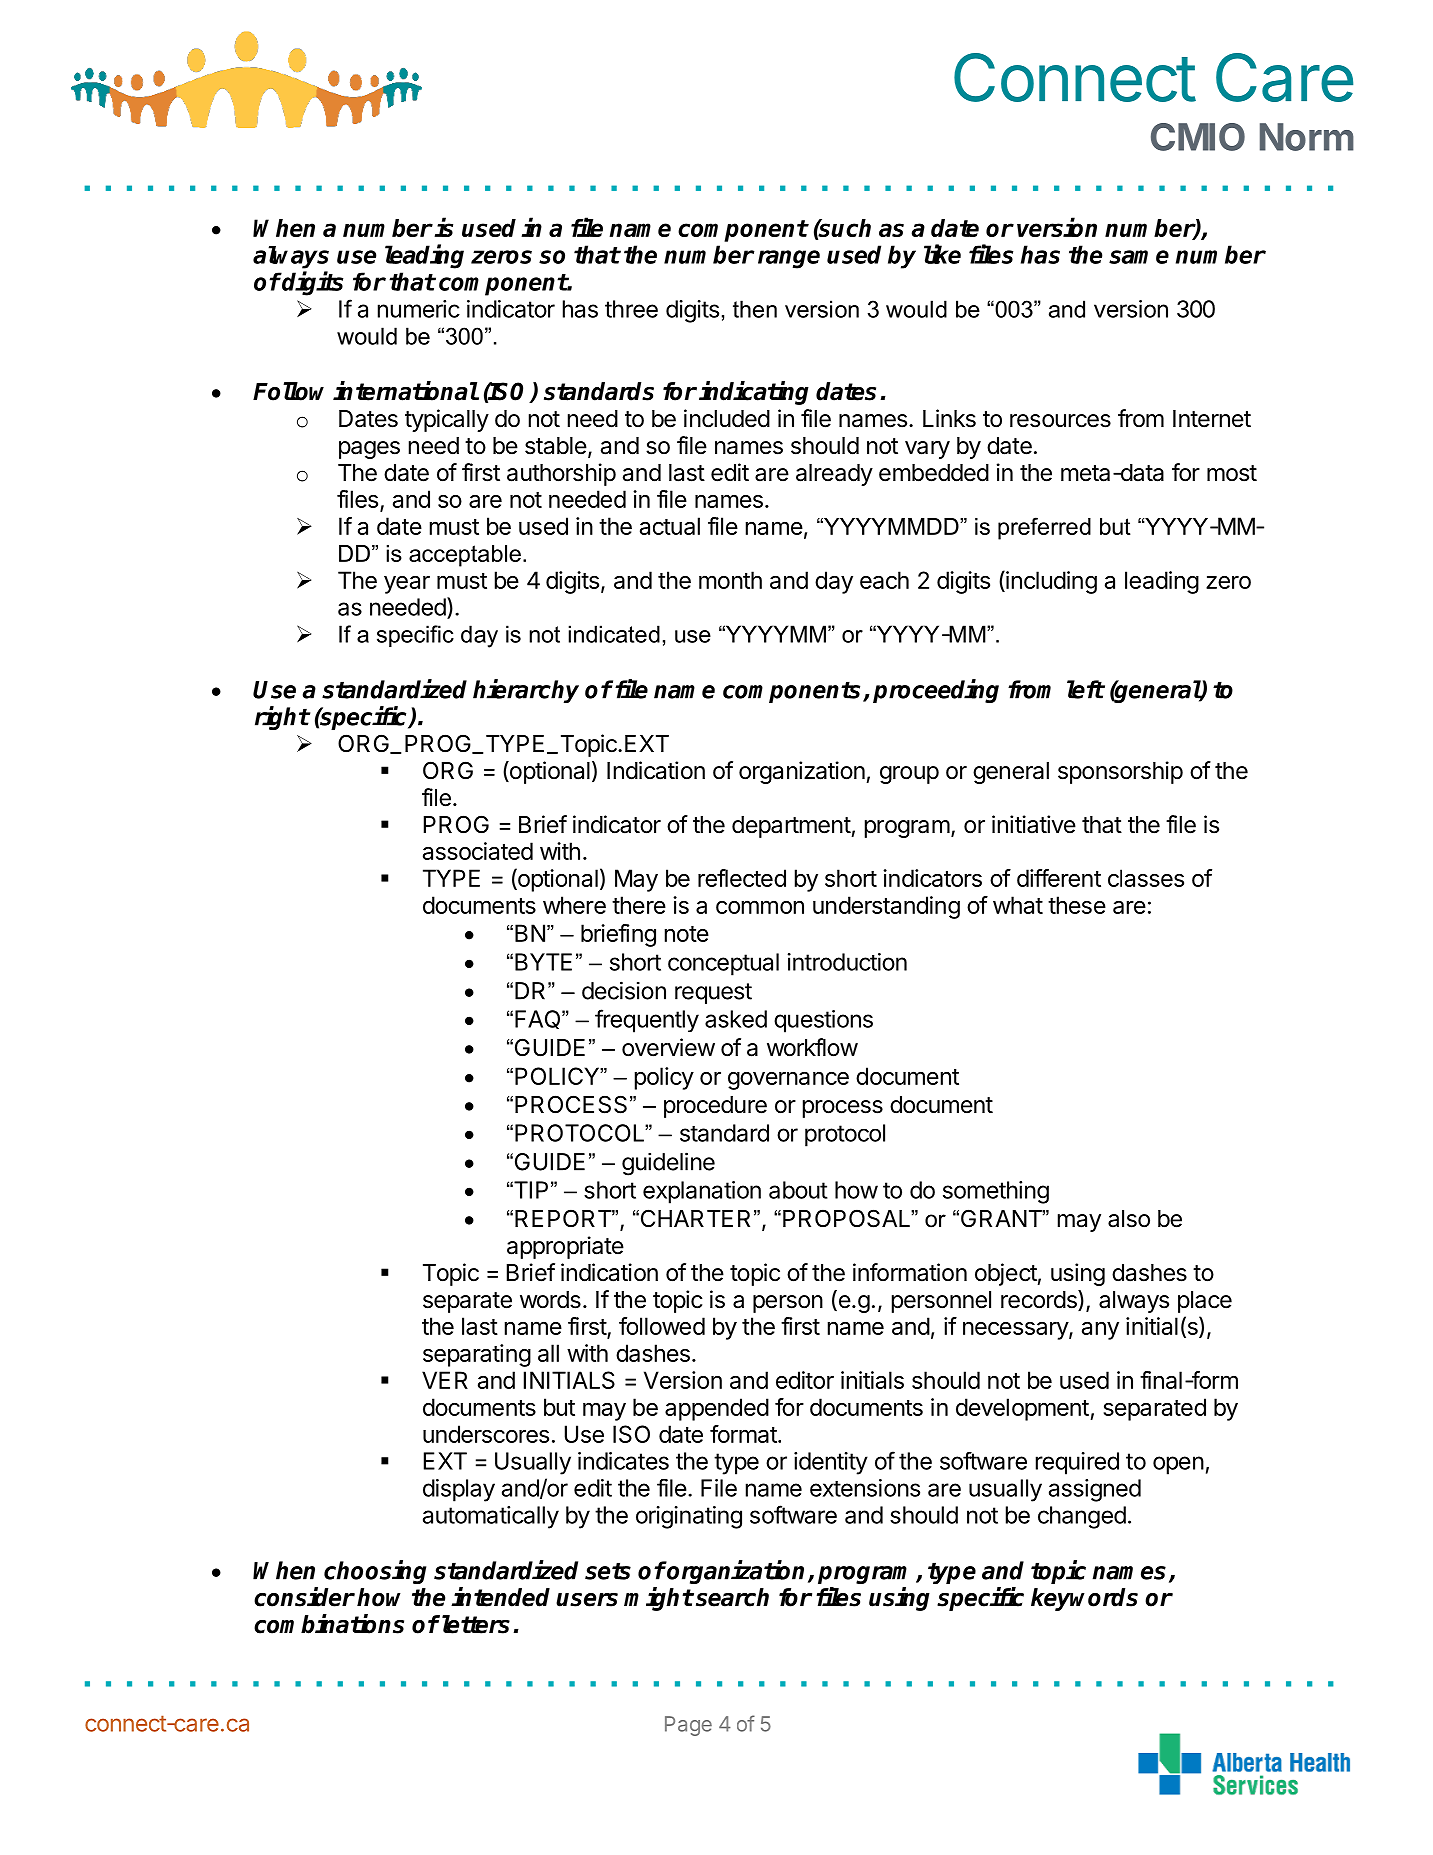  What do you see at coordinates (1232, 473) in the screenshot?
I see `most` at bounding box center [1232, 473].
